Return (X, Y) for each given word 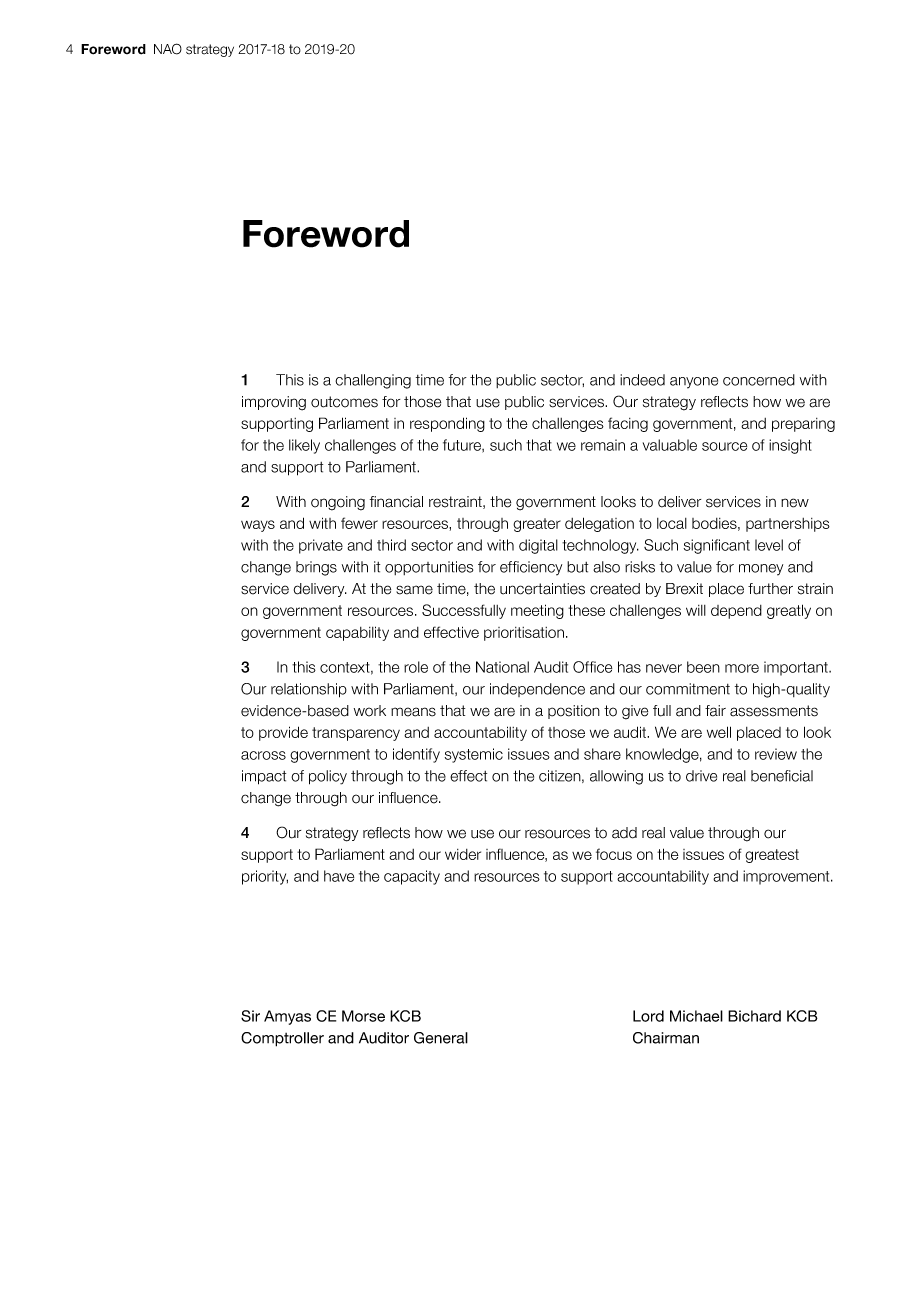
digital (538, 546)
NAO (168, 49)
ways (258, 526)
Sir (250, 1016)
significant (717, 546)
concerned (759, 380)
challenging (373, 381)
